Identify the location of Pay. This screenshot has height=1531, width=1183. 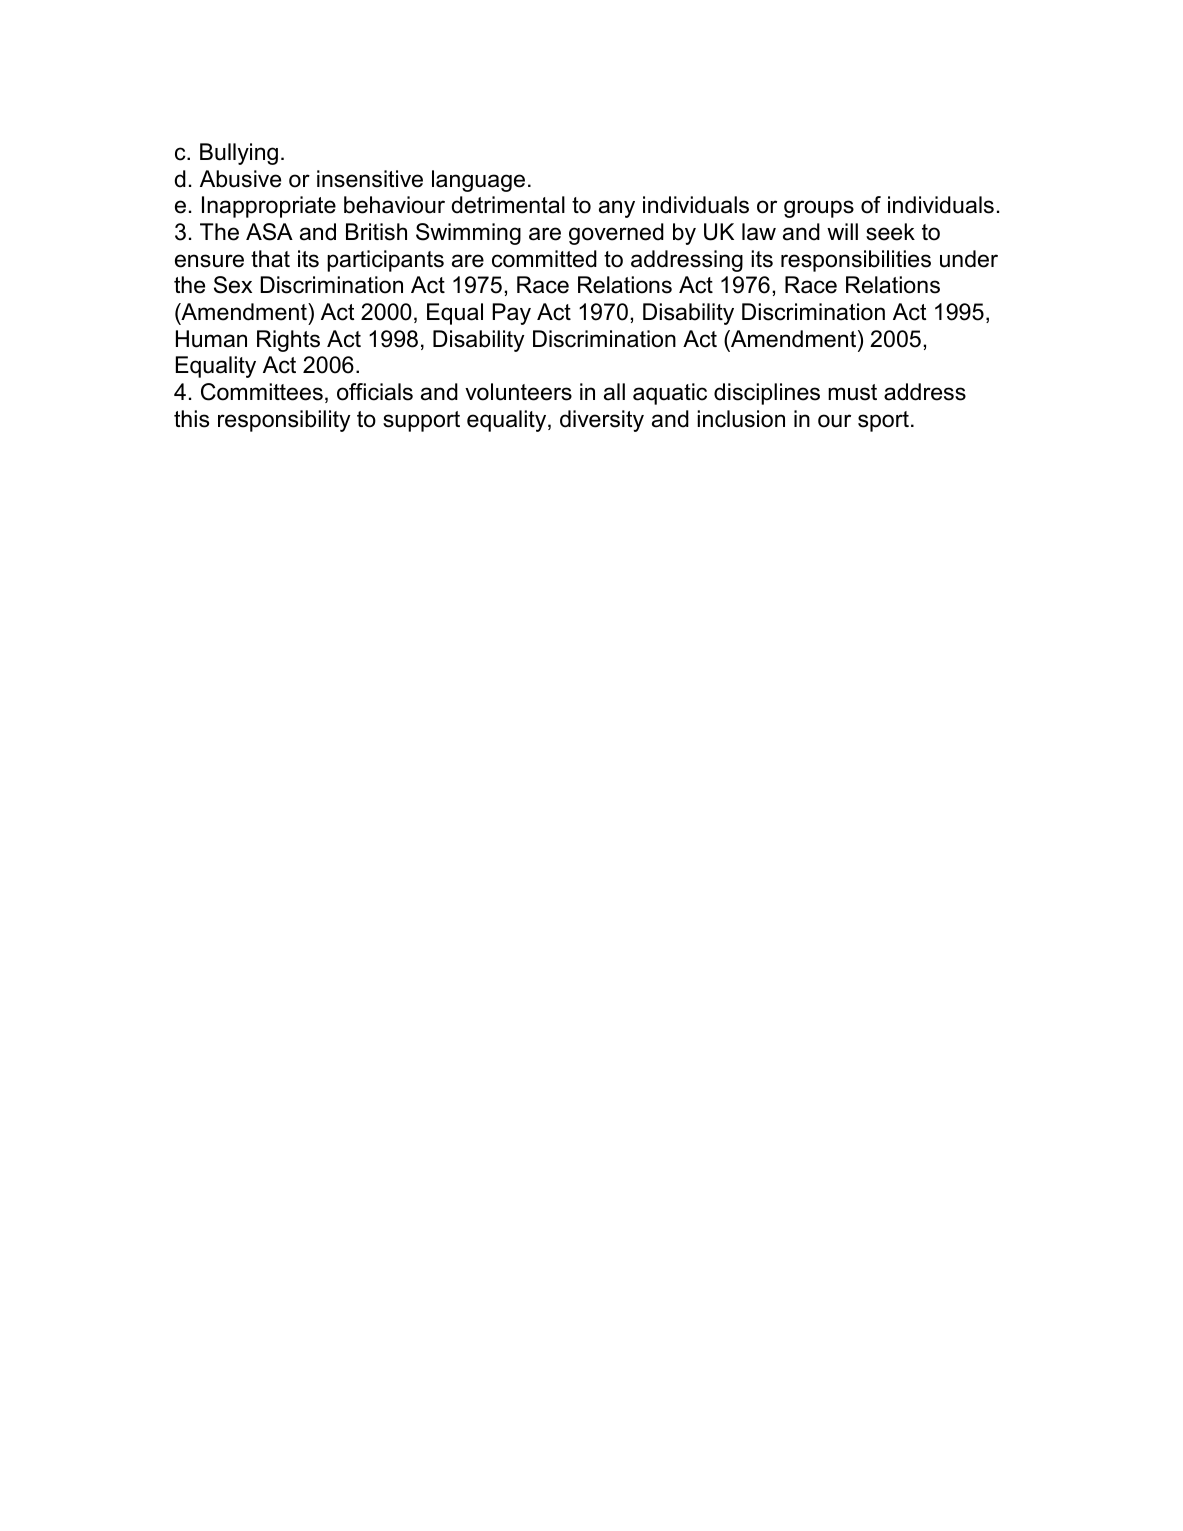
(511, 314).
